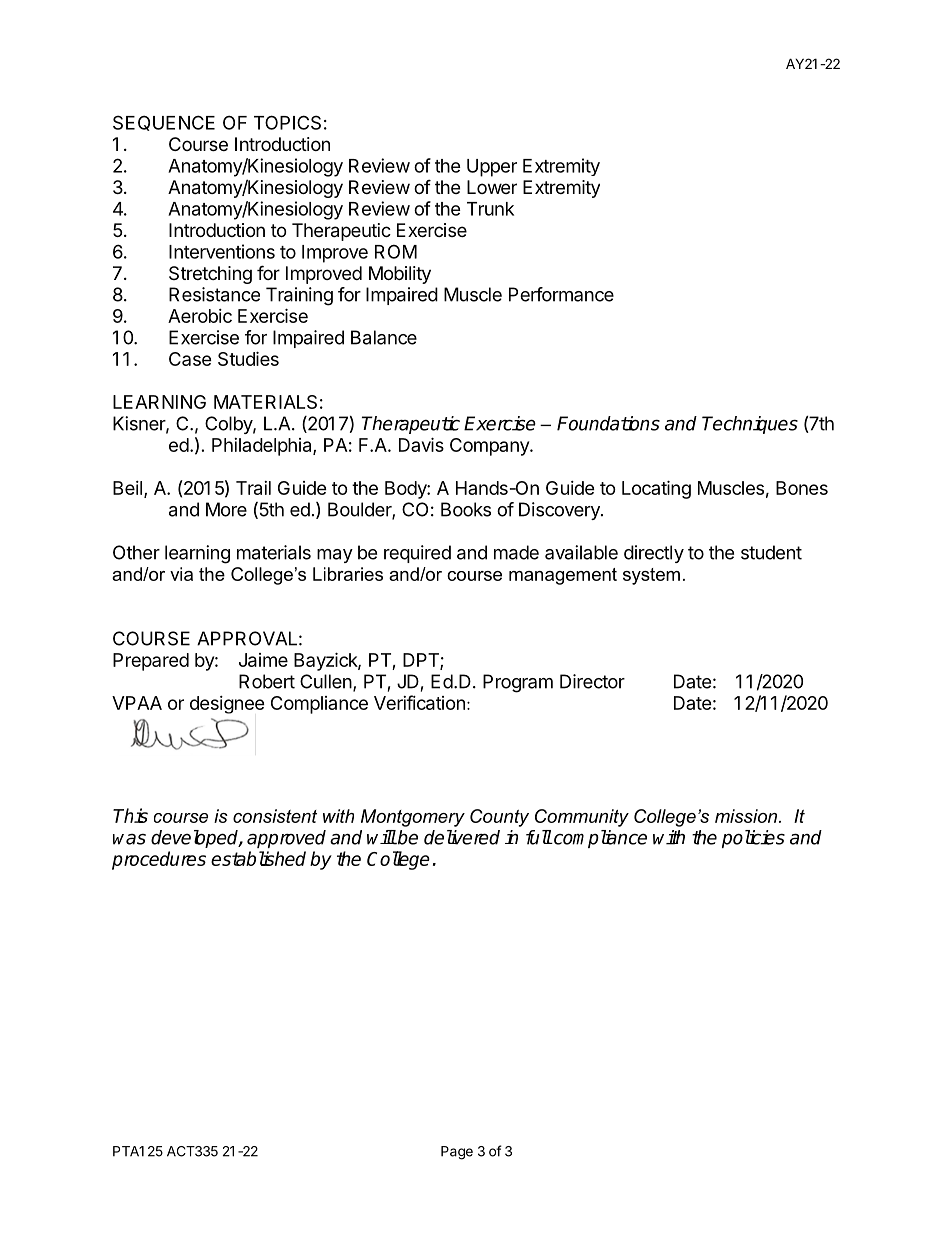  What do you see at coordinates (263, 660) in the screenshot?
I see `Jaime` at bounding box center [263, 660].
